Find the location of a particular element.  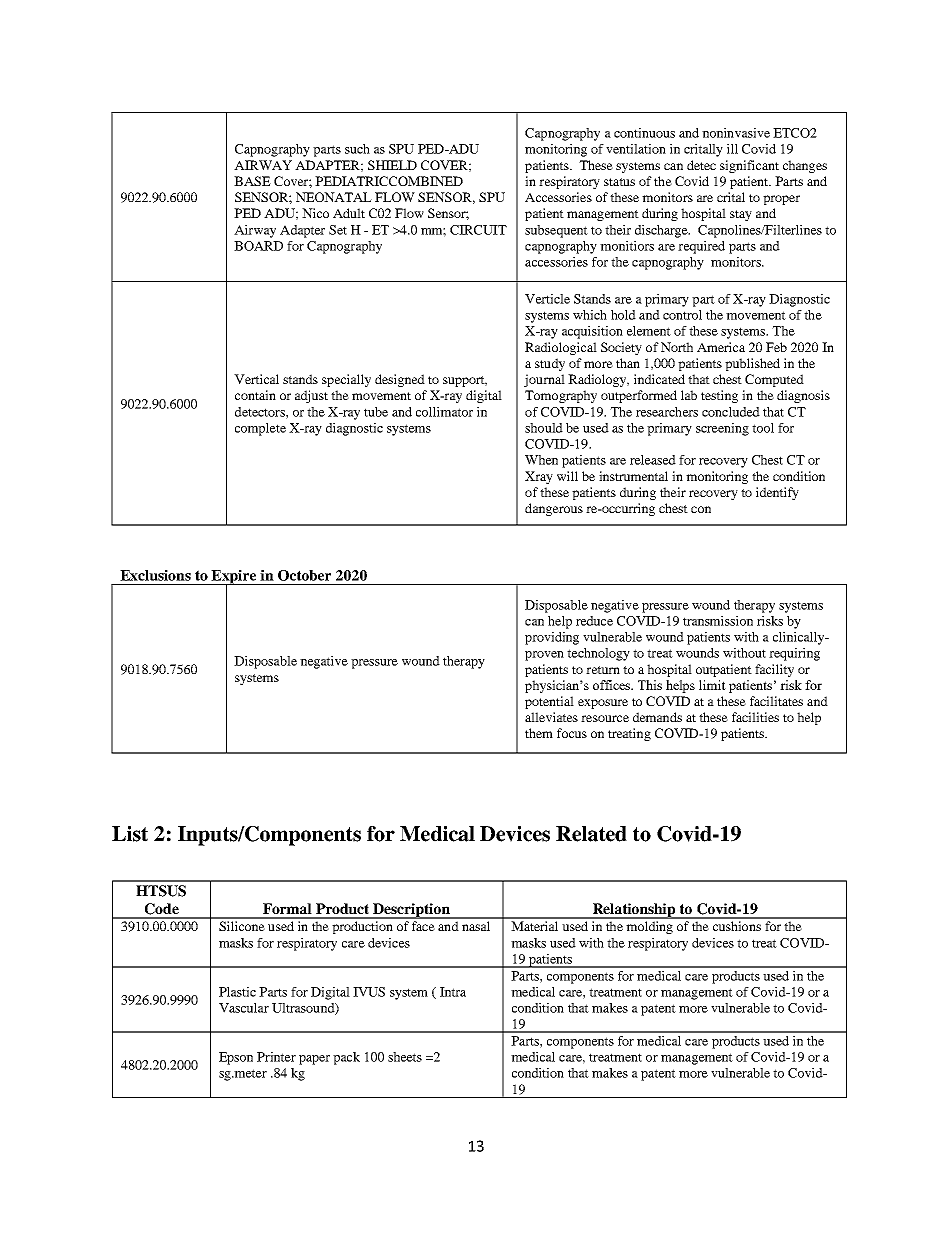

complete is located at coordinates (260, 429).
